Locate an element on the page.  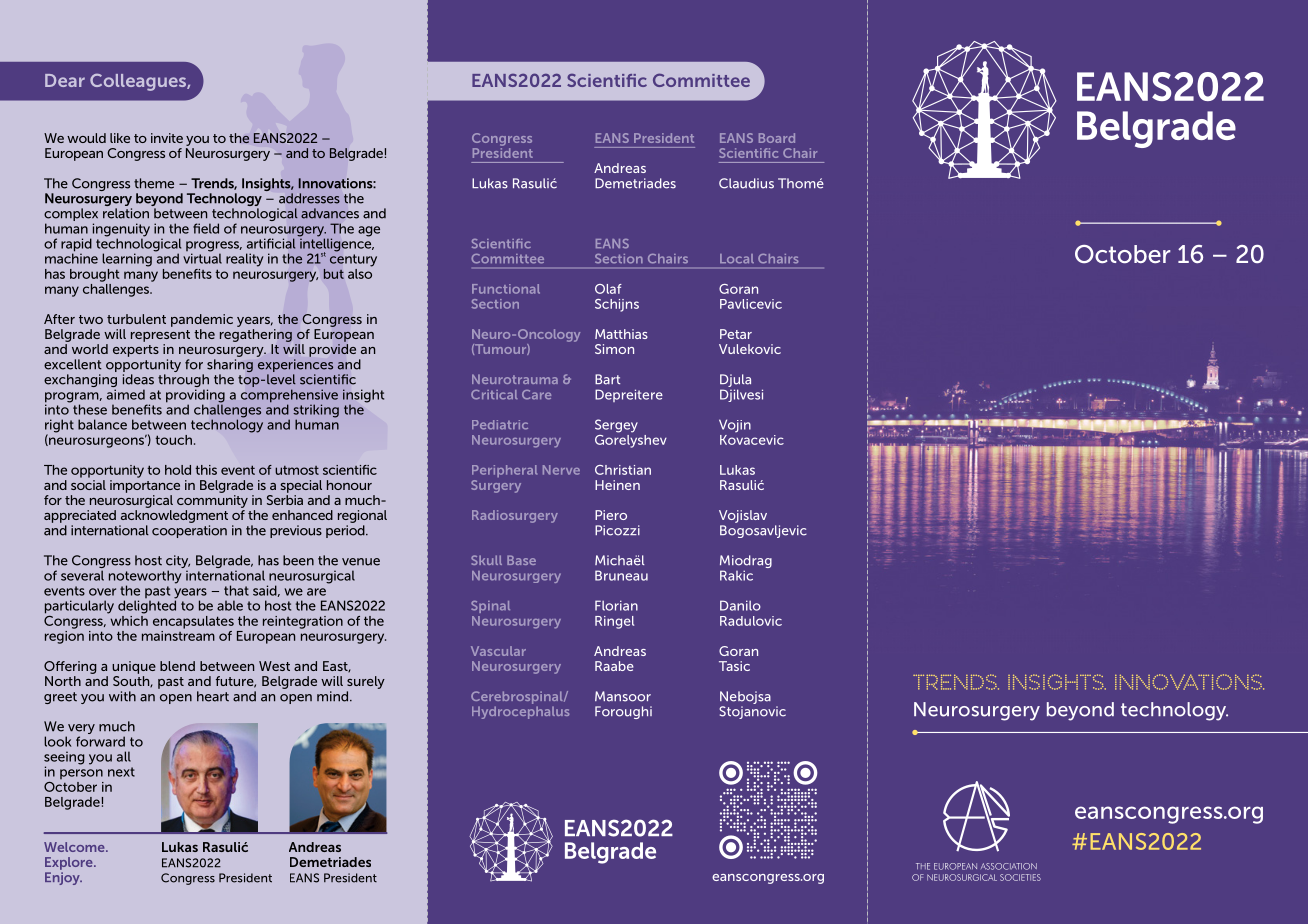
Hydrocephalus is located at coordinates (520, 712).
